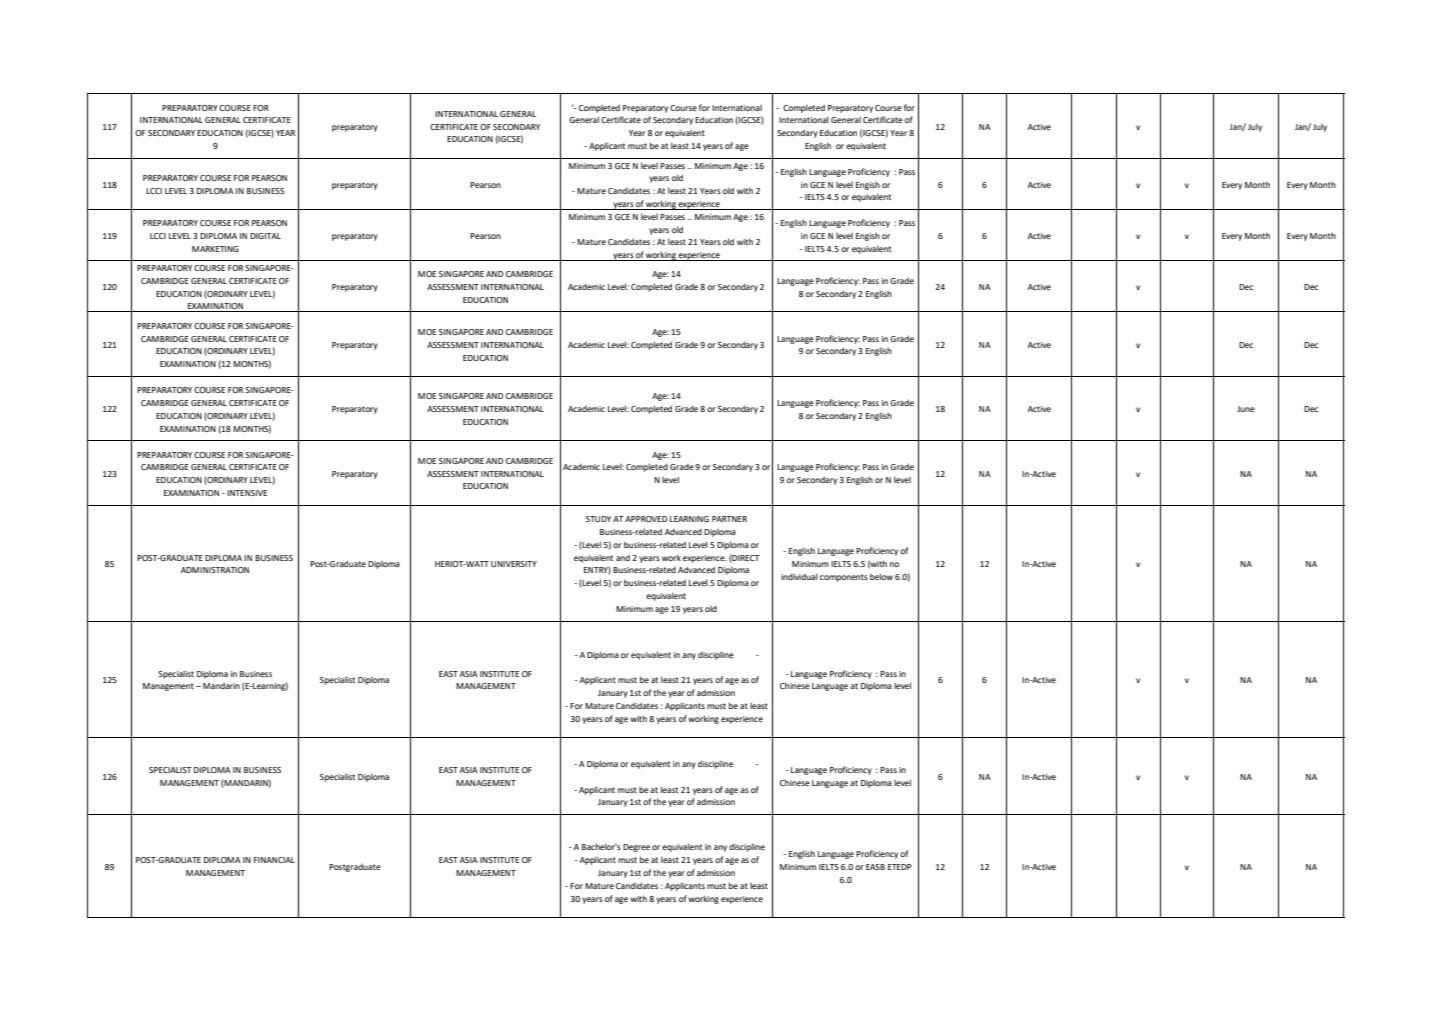 This document has height=1024, width=1448. What do you see at coordinates (636, 848) in the document?
I see `Degree` at bounding box center [636, 848].
